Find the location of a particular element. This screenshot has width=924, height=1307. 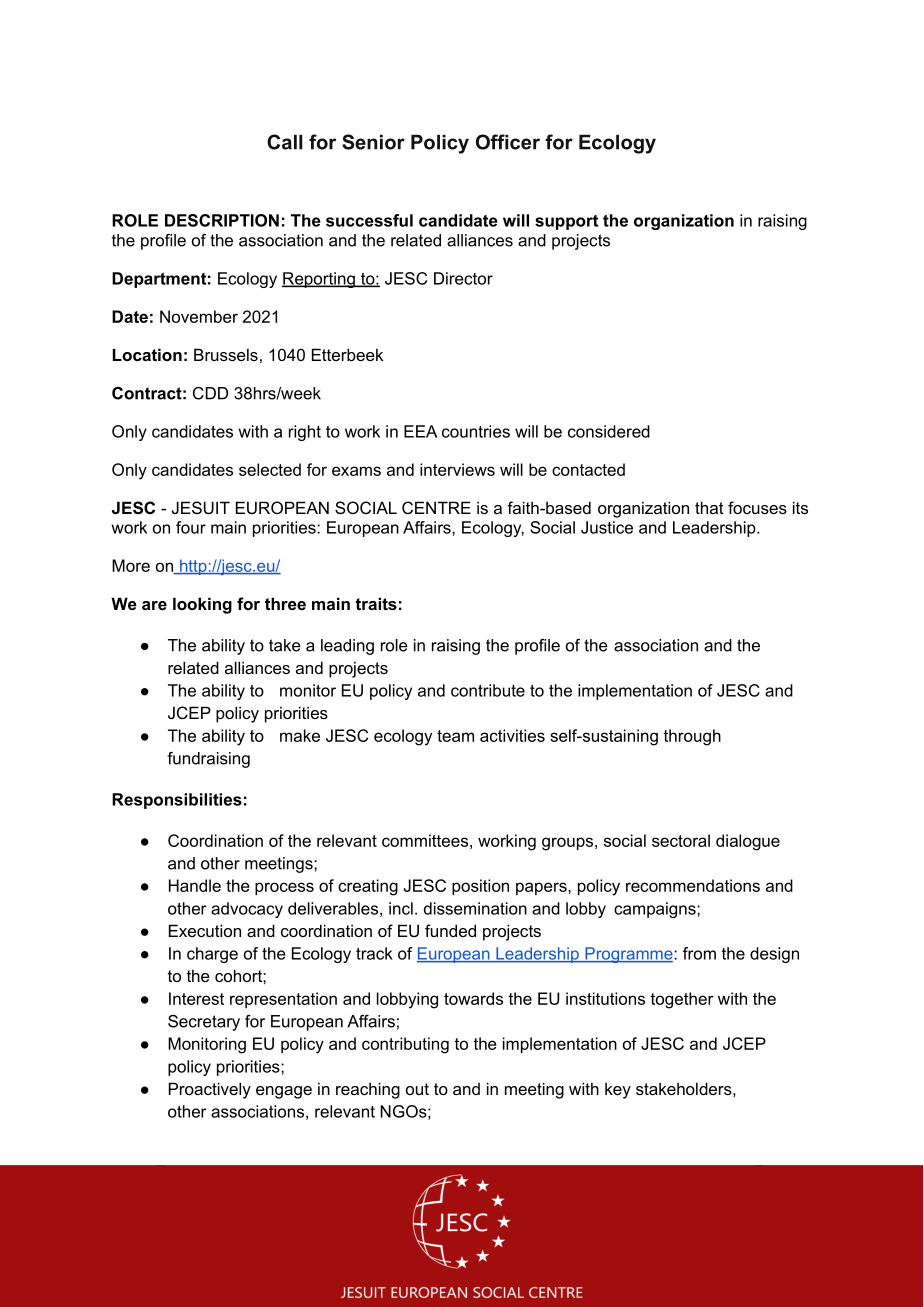

looking is located at coordinates (202, 605).
